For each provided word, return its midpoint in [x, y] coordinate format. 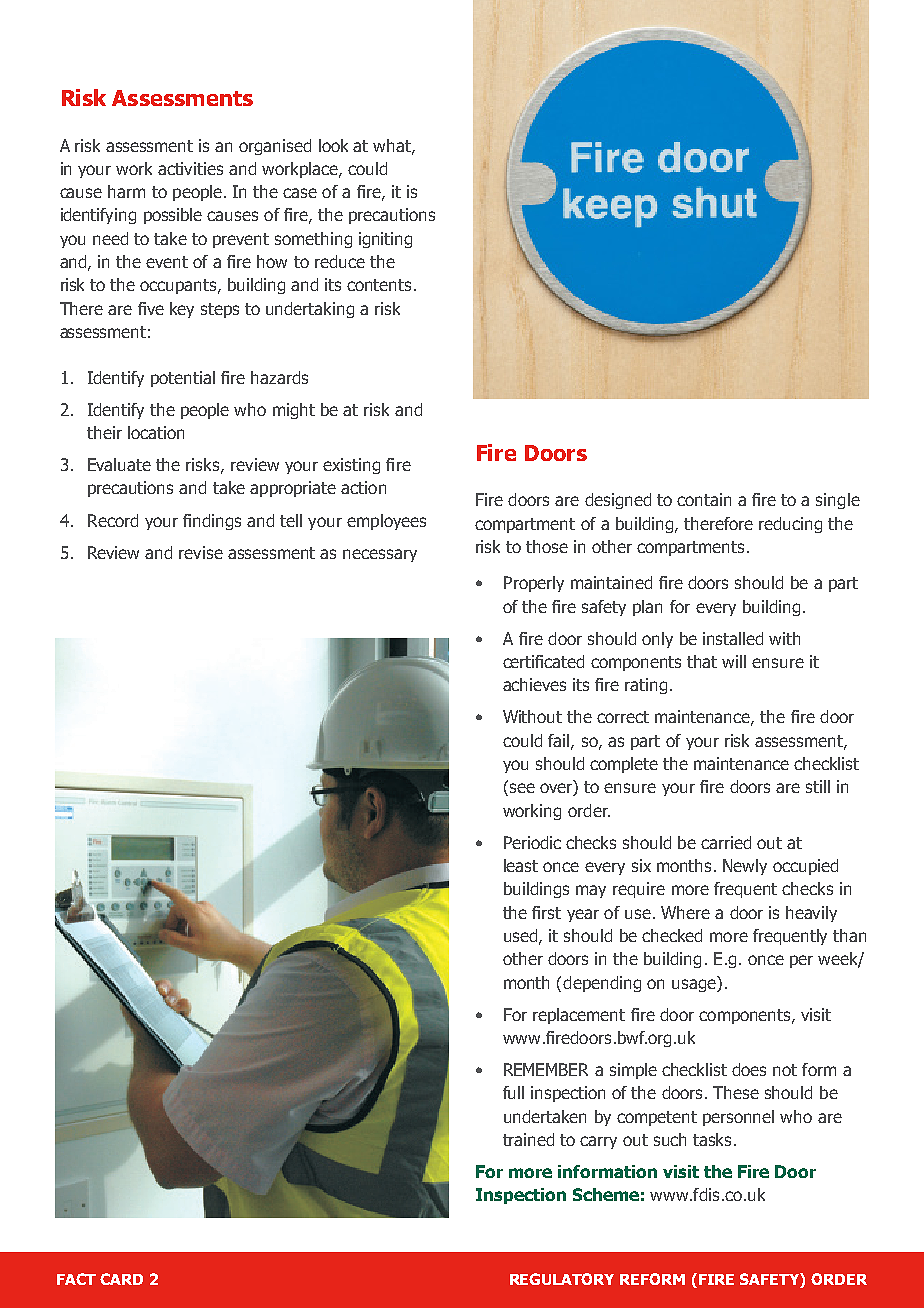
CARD [121, 1279]
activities [190, 168]
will [734, 661]
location [156, 432]
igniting [385, 240]
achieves [534, 684]
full [513, 1092]
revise [201, 552]
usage [695, 984]
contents [379, 285]
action [363, 487]
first [546, 912]
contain [704, 499]
